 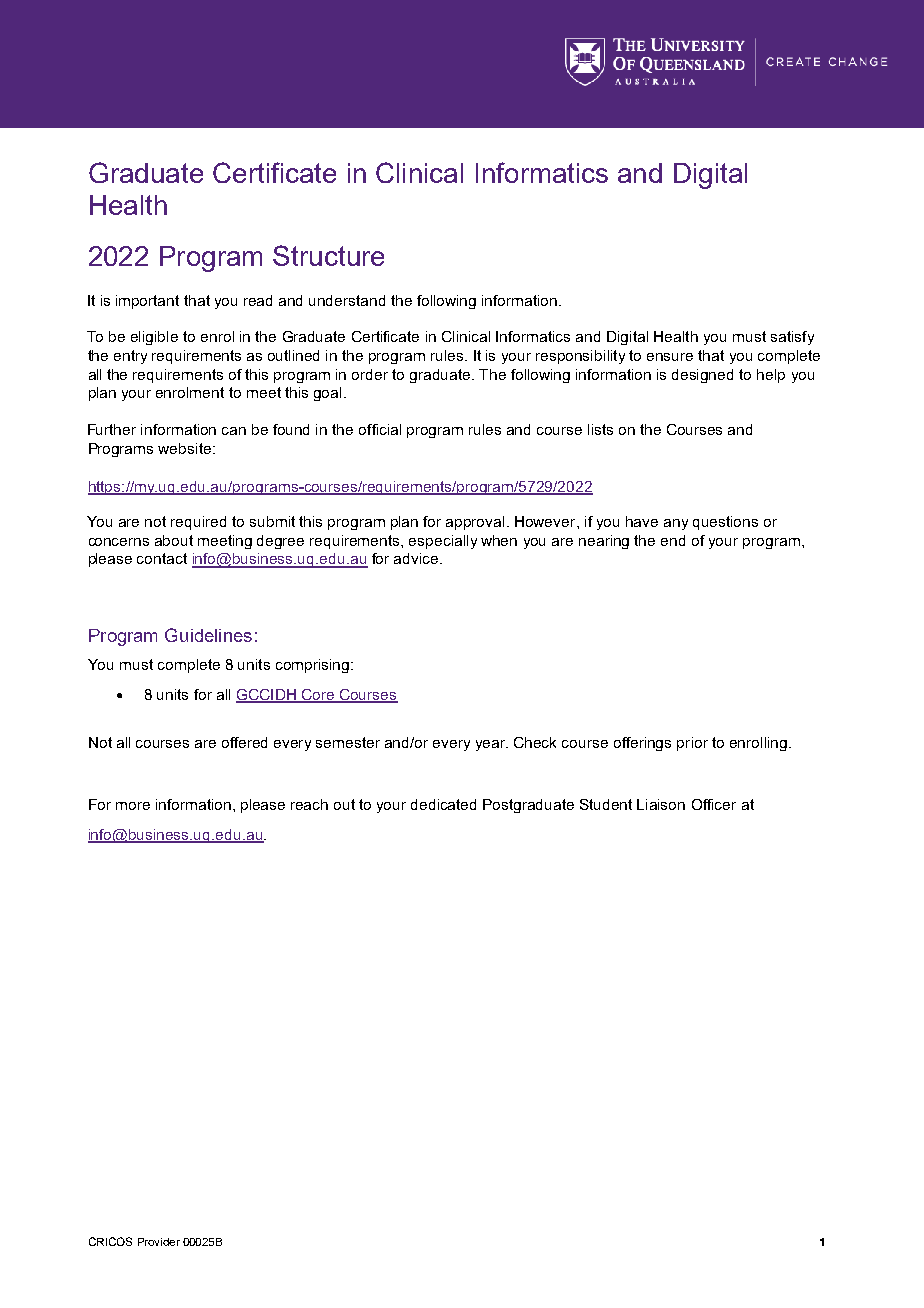 I want to click on Guidelines, so click(x=208, y=635).
